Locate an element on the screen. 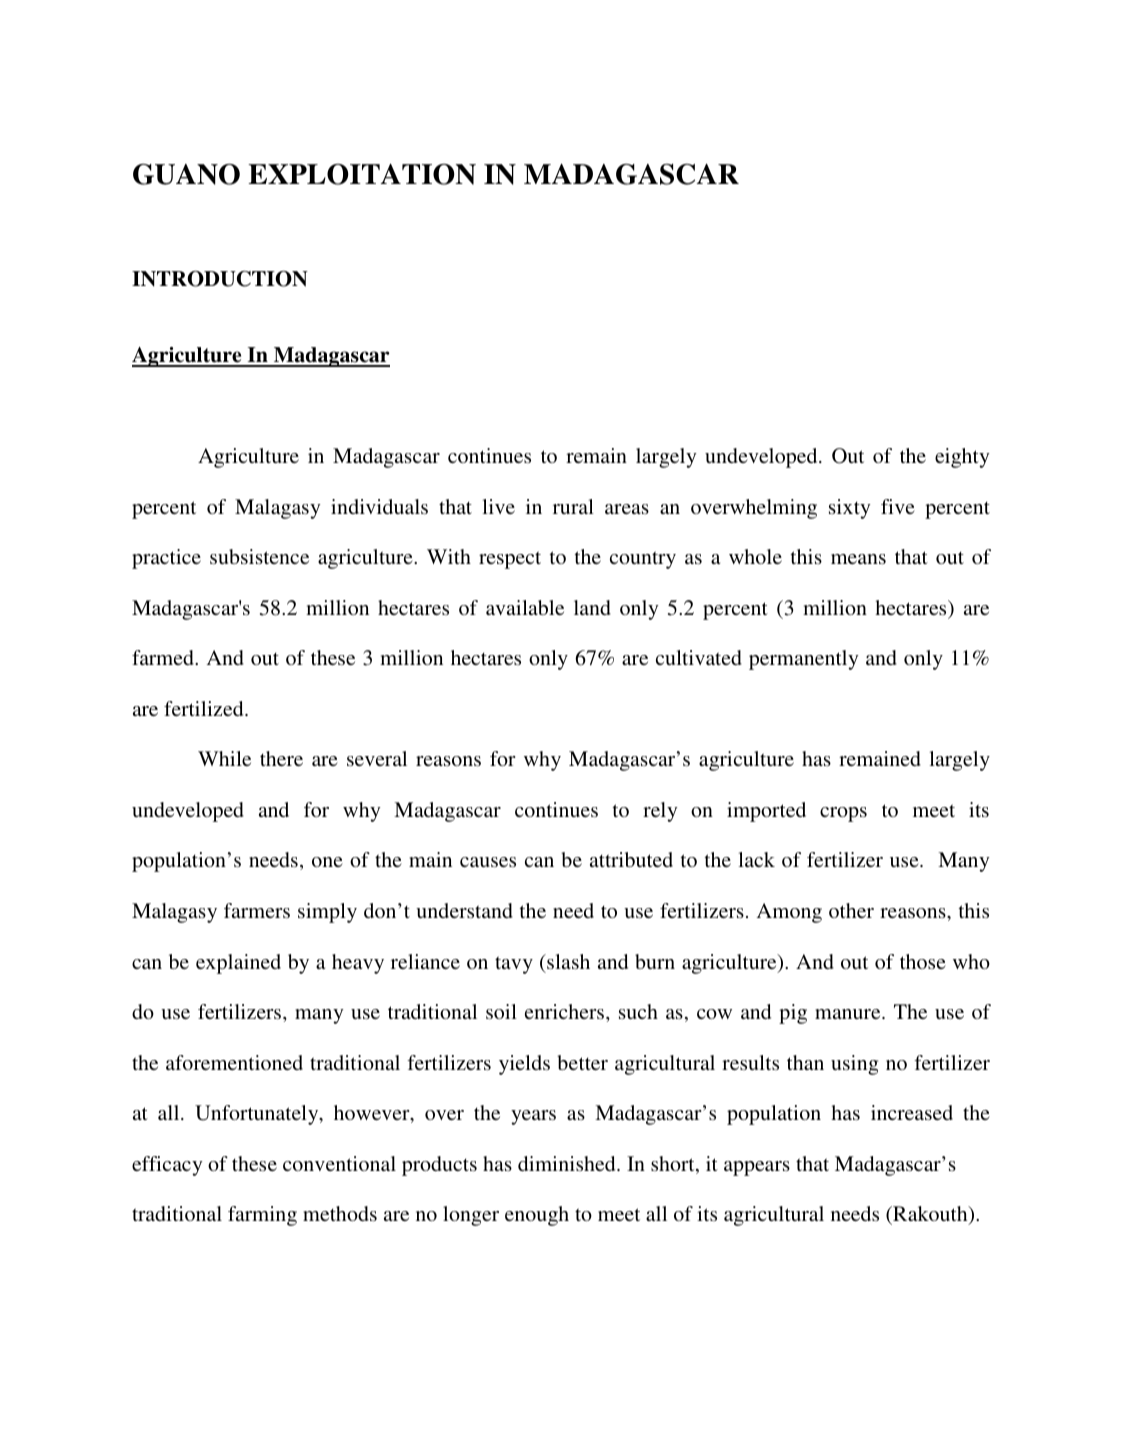 This screenshot has width=1122, height=1451. eighty is located at coordinates (962, 458).
